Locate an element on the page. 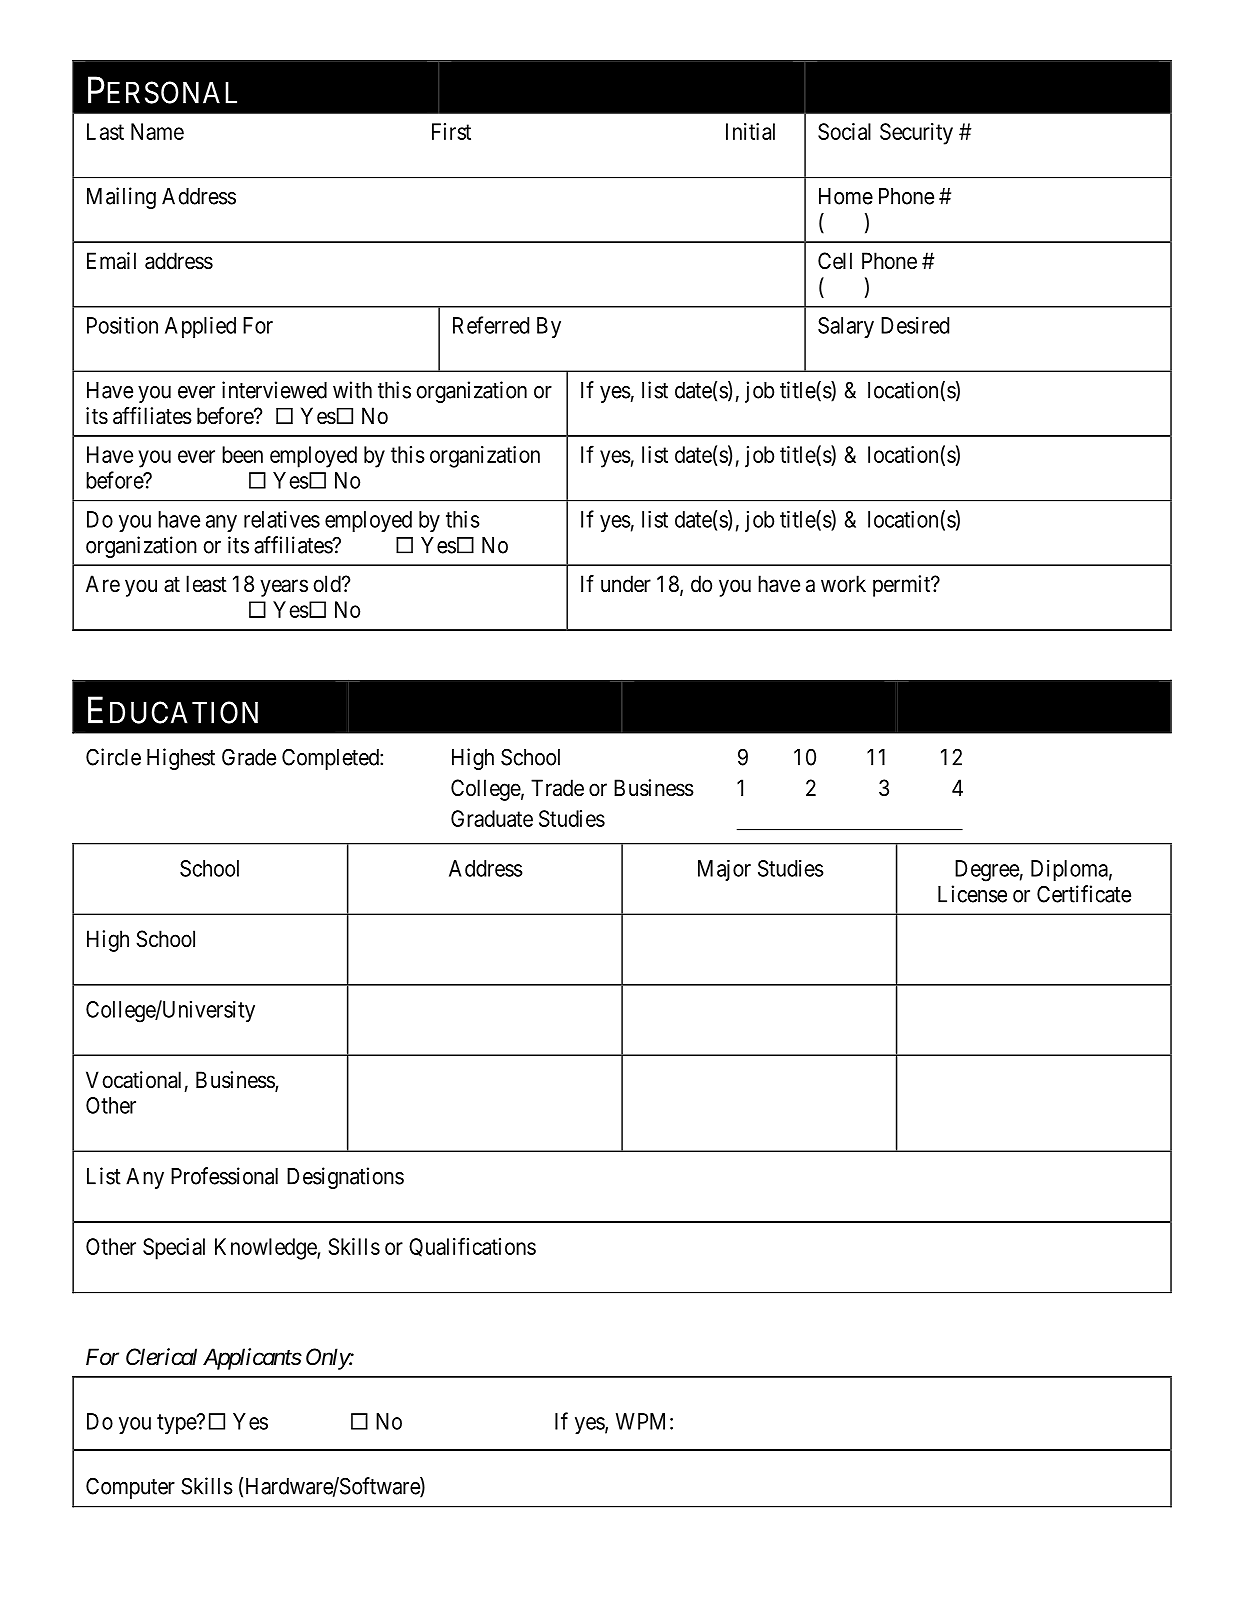 The width and height of the image is (1244, 1609). Computer is located at coordinates (130, 1488).
